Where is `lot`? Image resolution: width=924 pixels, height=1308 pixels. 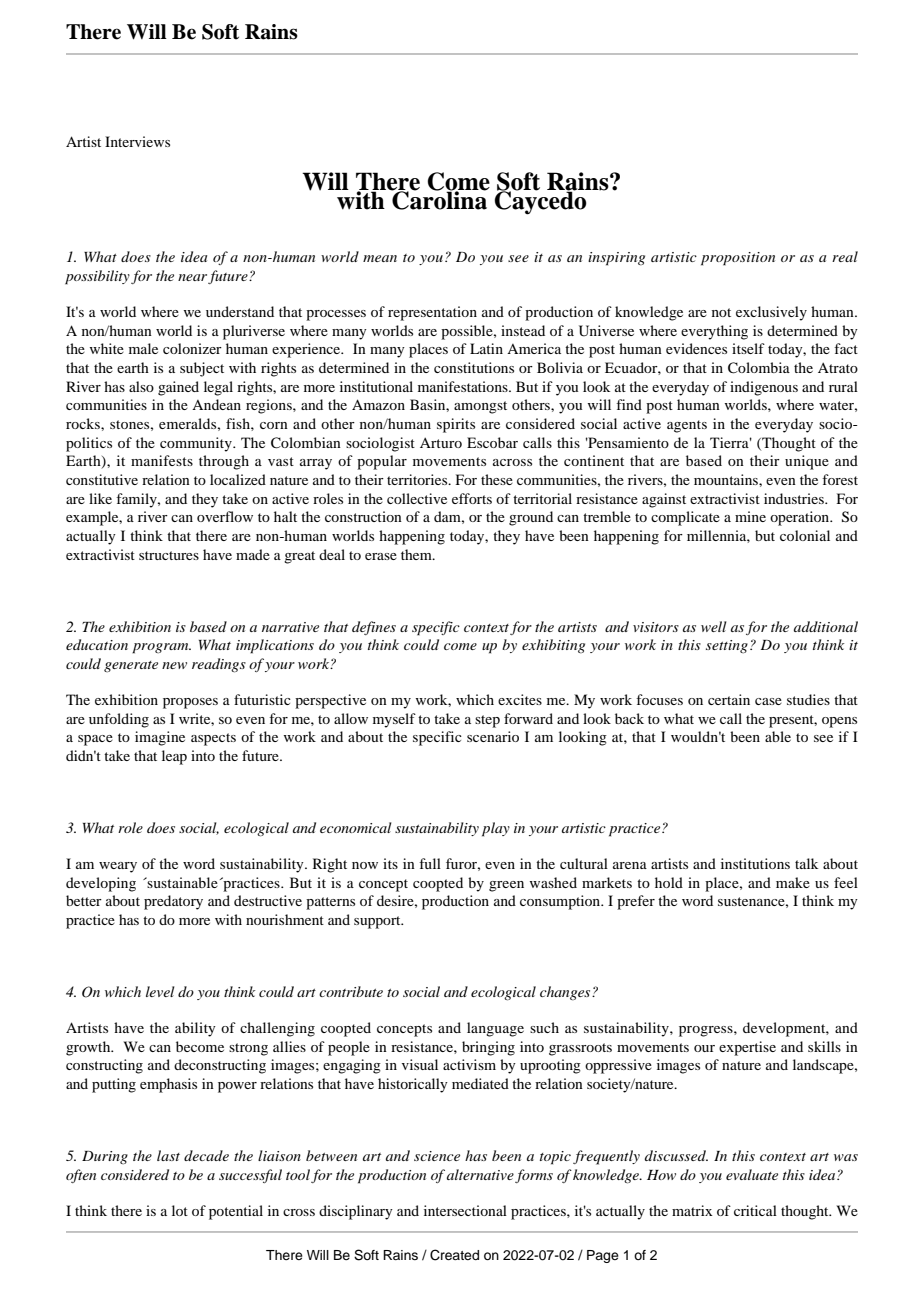 lot is located at coordinates (180, 1210).
